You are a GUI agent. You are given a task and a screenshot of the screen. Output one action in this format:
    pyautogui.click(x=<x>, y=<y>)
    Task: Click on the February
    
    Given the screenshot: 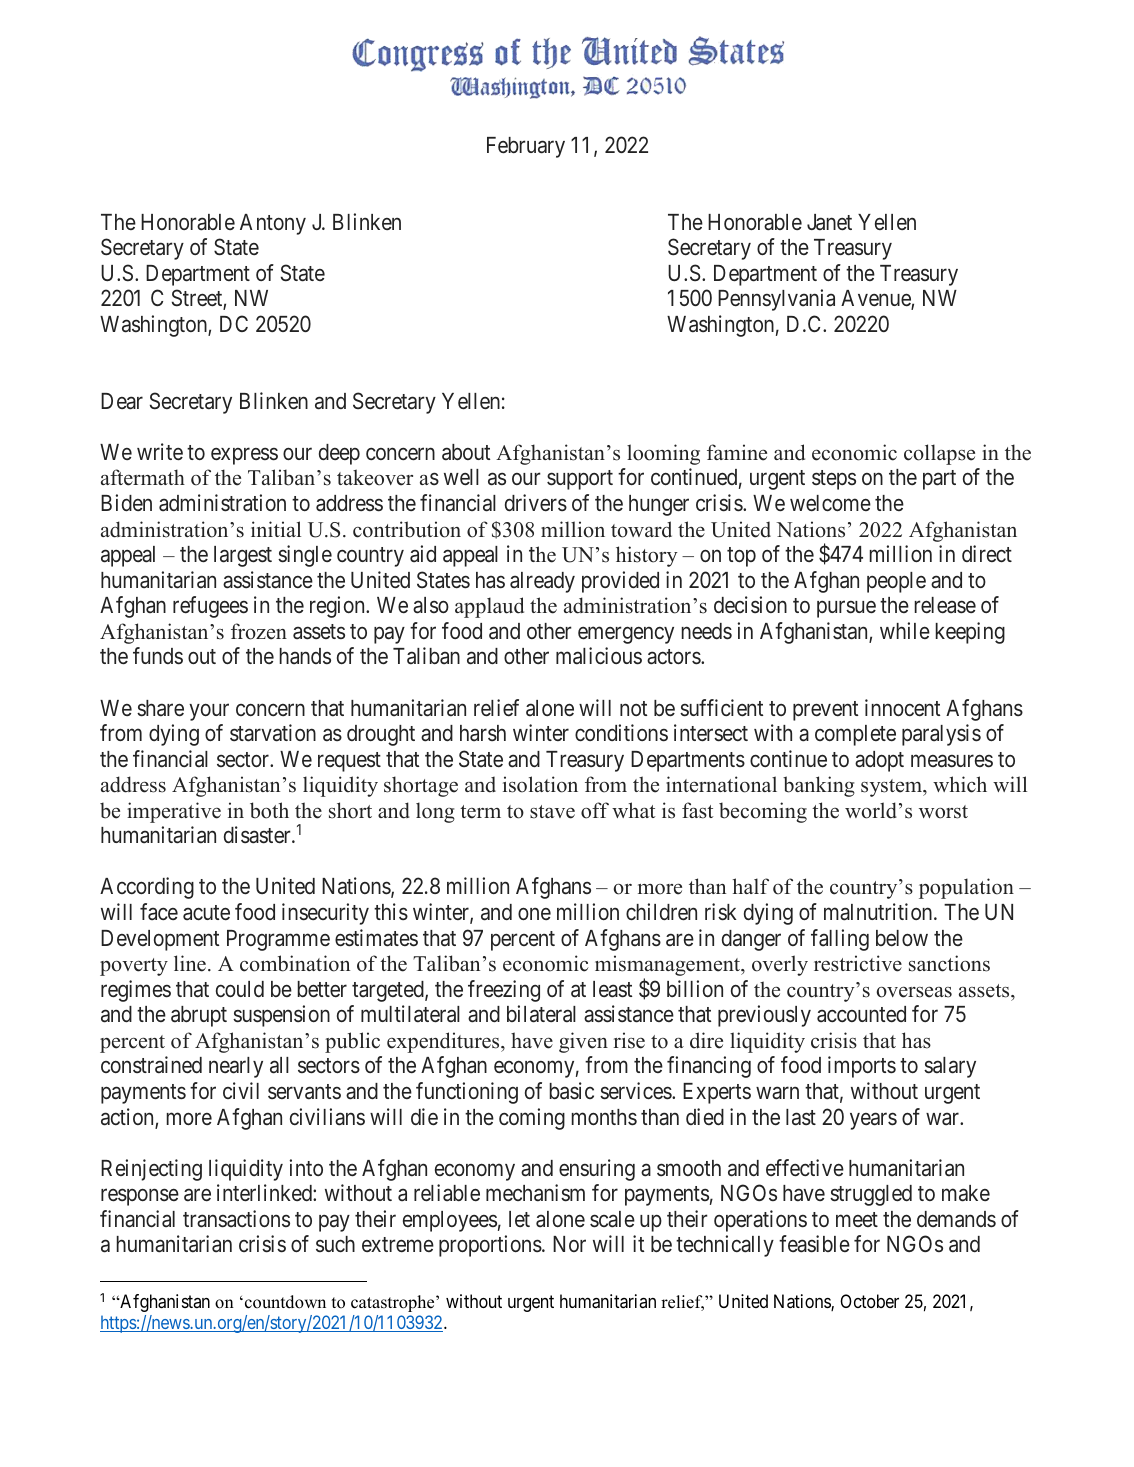 What is the action you would take?
    pyautogui.click(x=526, y=147)
